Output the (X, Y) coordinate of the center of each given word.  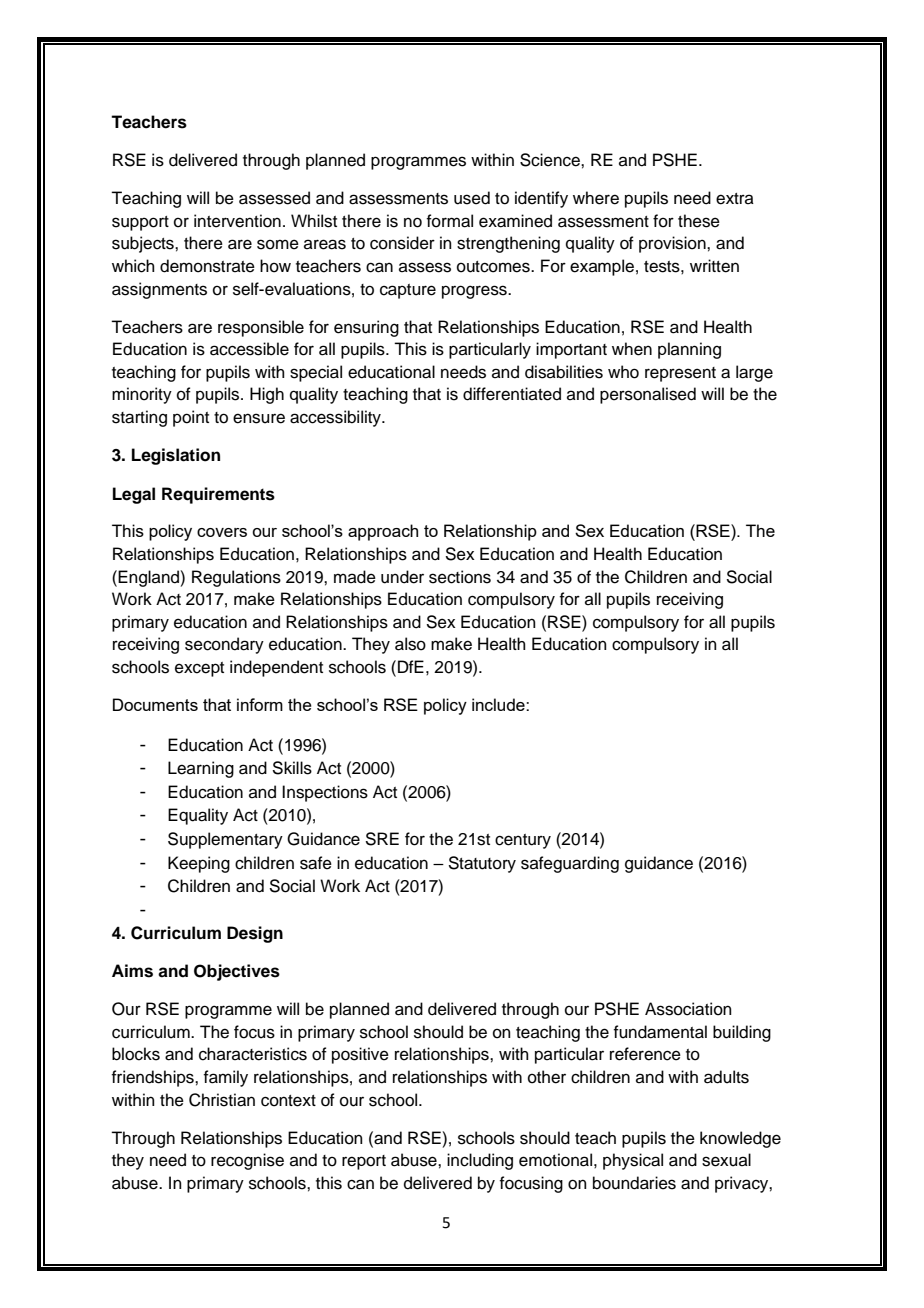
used (472, 198)
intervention (237, 221)
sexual (726, 1160)
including (480, 1161)
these (699, 221)
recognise (247, 1161)
